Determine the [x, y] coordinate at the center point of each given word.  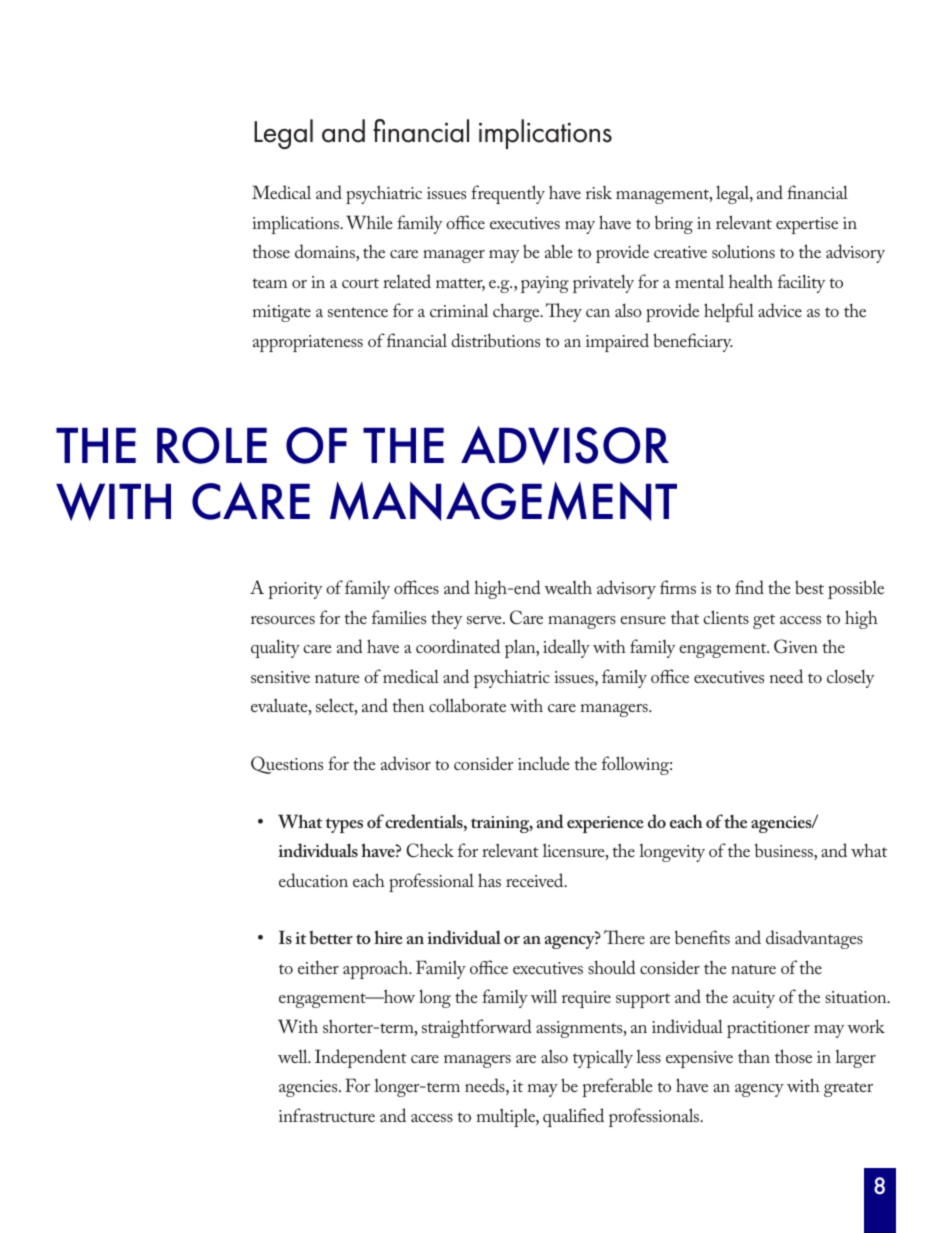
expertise [807, 225]
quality [275, 648]
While [369, 222]
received [536, 880]
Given [796, 646]
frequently [508, 194]
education [313, 880]
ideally [566, 648]
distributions [495, 340]
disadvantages [814, 939]
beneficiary [693, 342]
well [294, 1056]
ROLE [212, 445]
